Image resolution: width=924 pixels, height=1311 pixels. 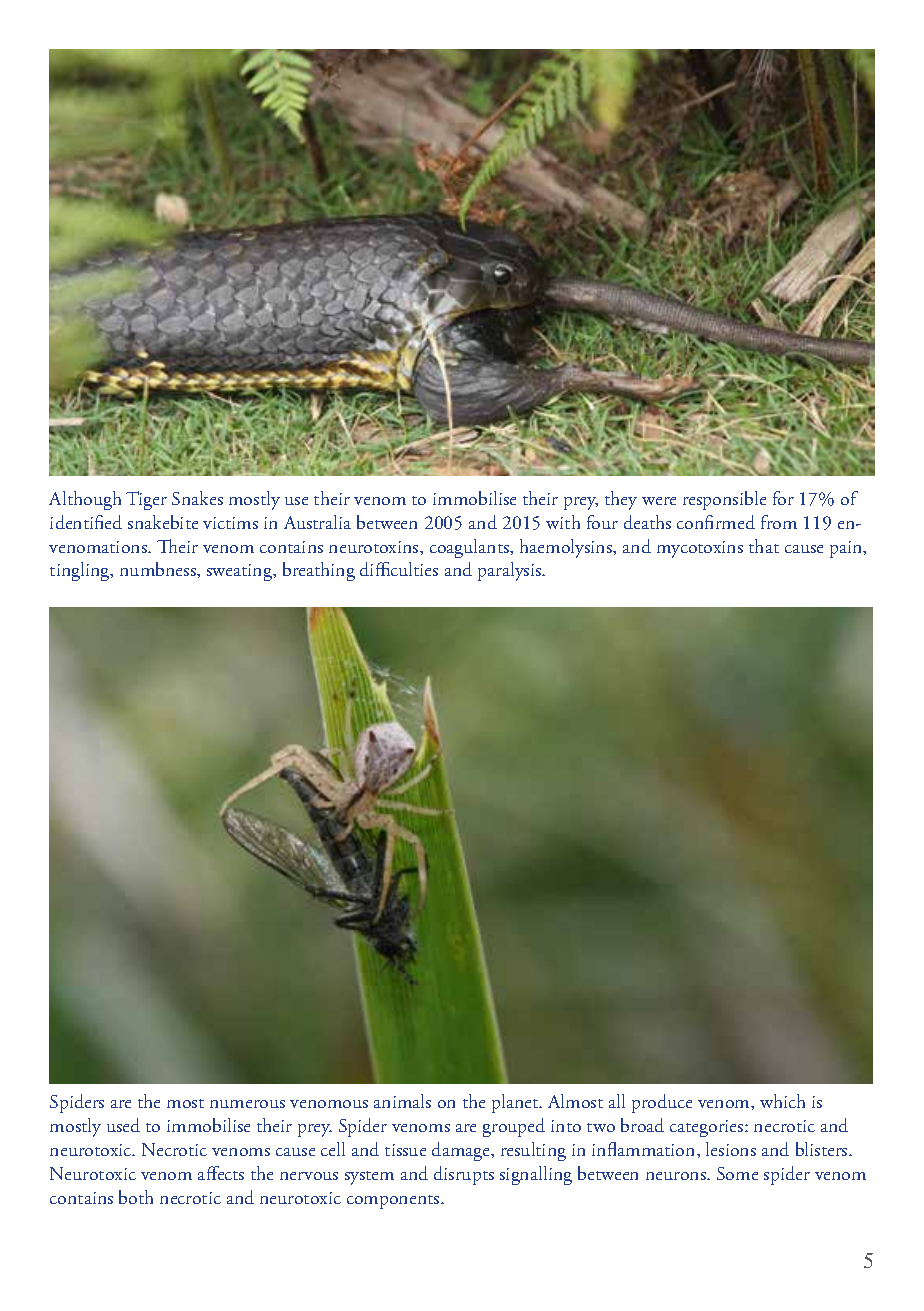 I want to click on paralysis, so click(x=511, y=571).
